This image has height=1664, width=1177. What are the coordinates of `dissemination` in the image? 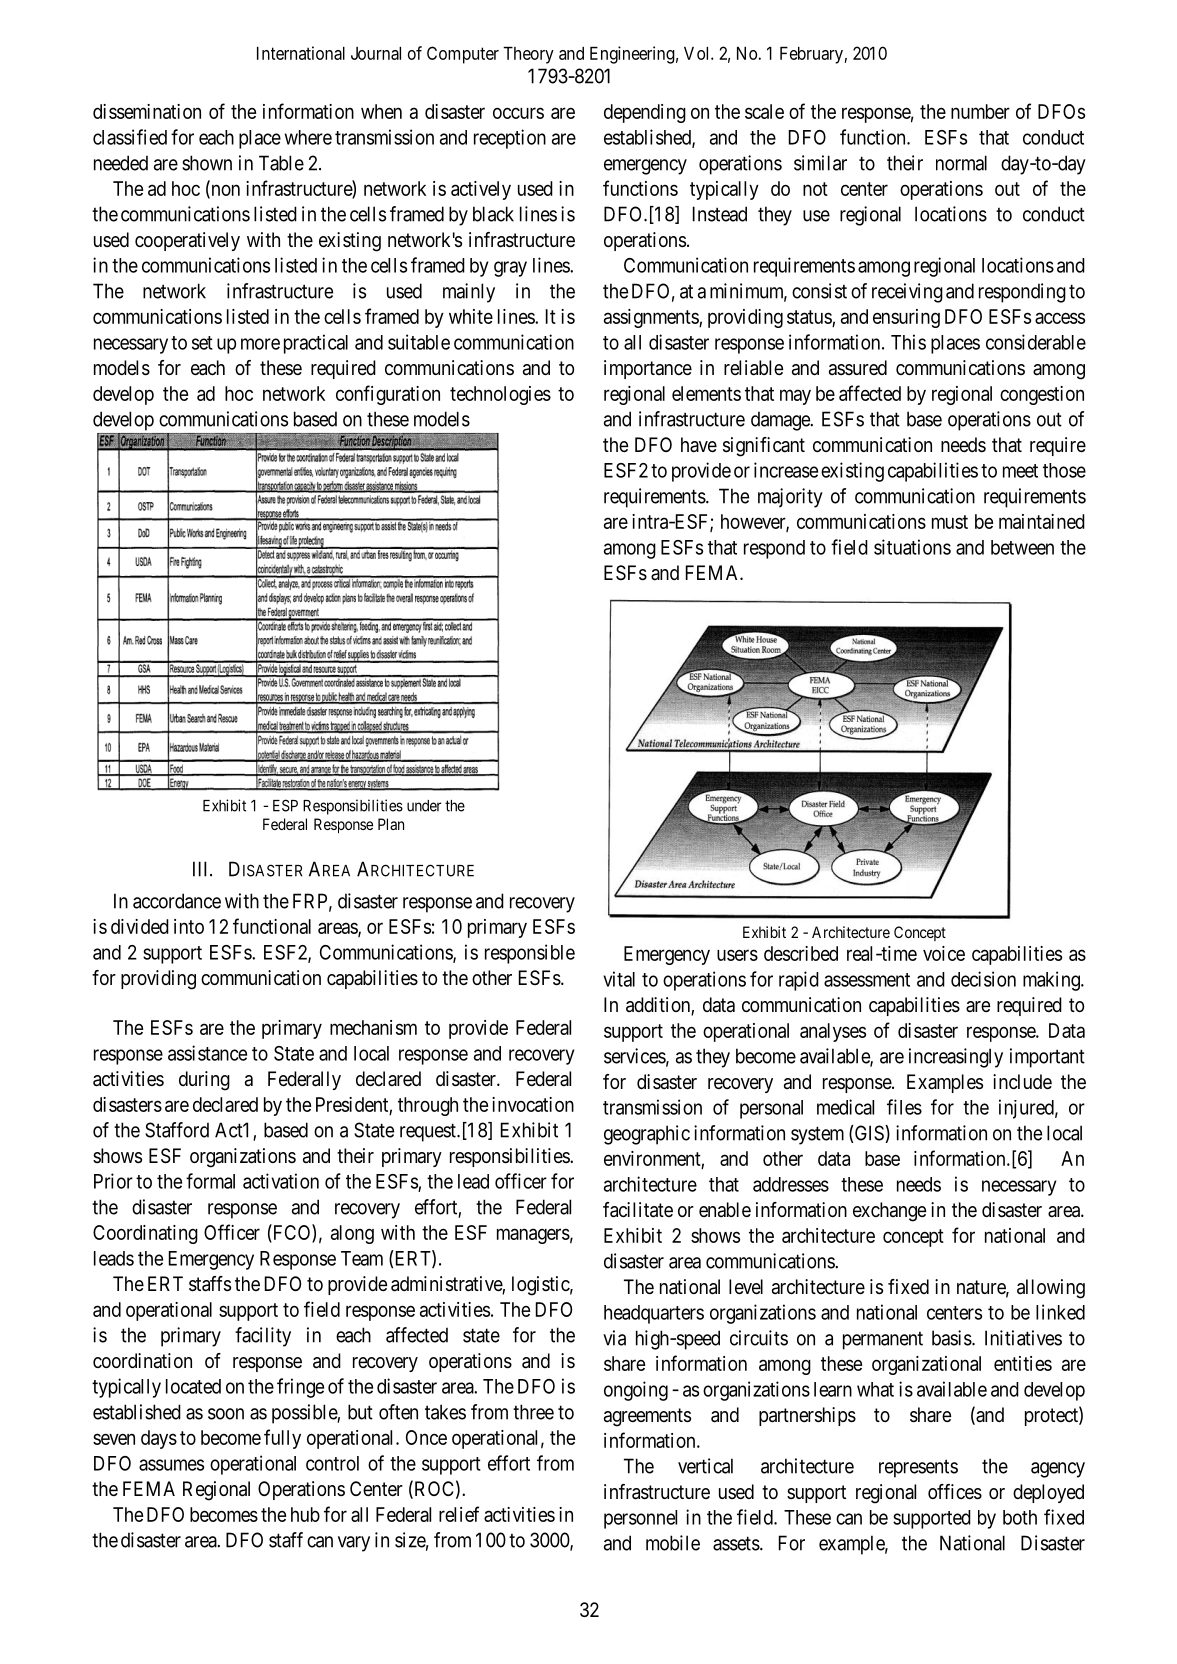 It's located at (147, 111).
